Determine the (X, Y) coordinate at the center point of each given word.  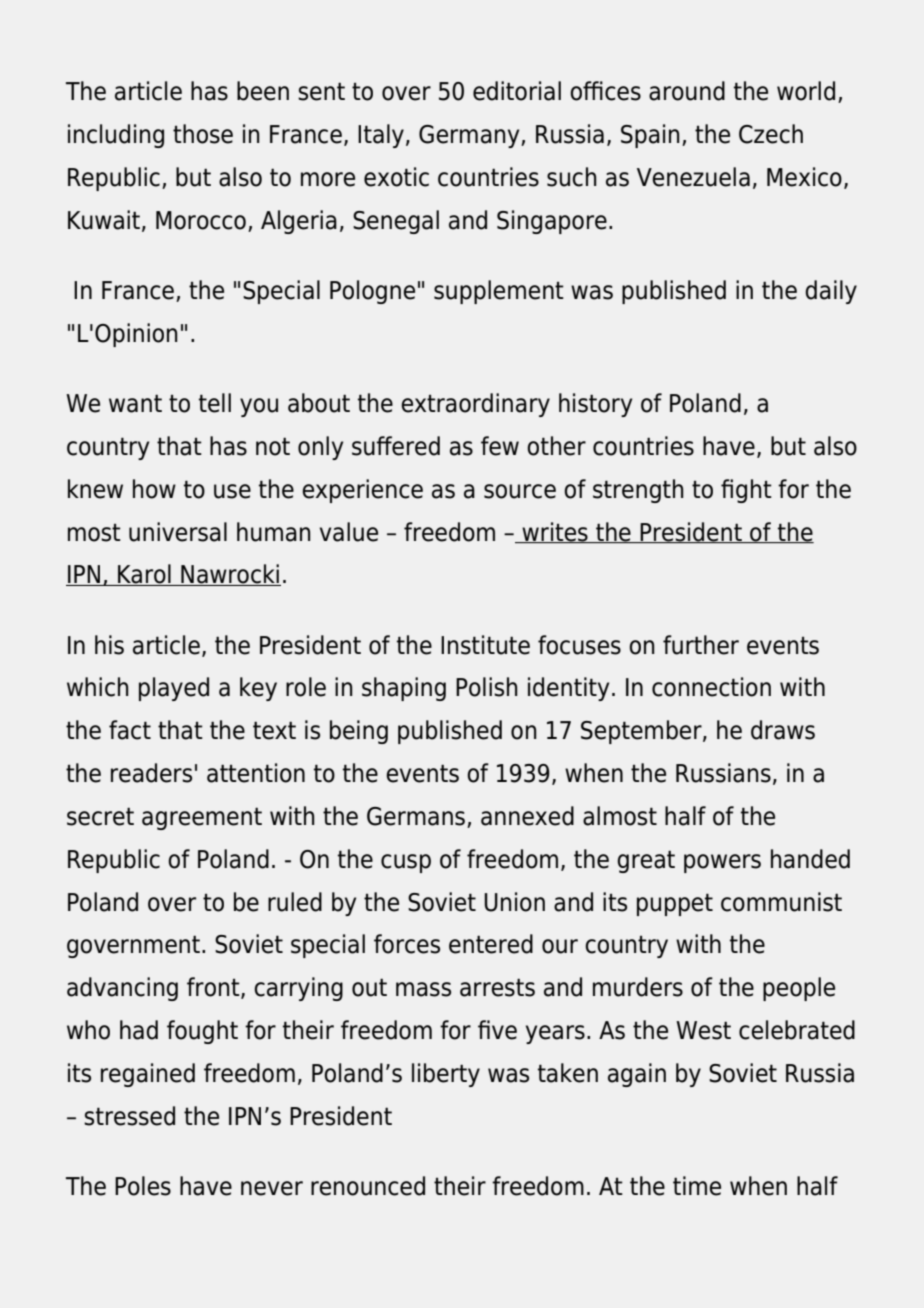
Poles (143, 1186)
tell (215, 403)
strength (638, 491)
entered (491, 944)
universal (178, 532)
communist (781, 902)
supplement (499, 292)
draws (783, 730)
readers (151, 773)
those (203, 134)
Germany (470, 136)
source (520, 491)
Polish (486, 687)
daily (831, 292)
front (214, 988)
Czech (771, 134)
